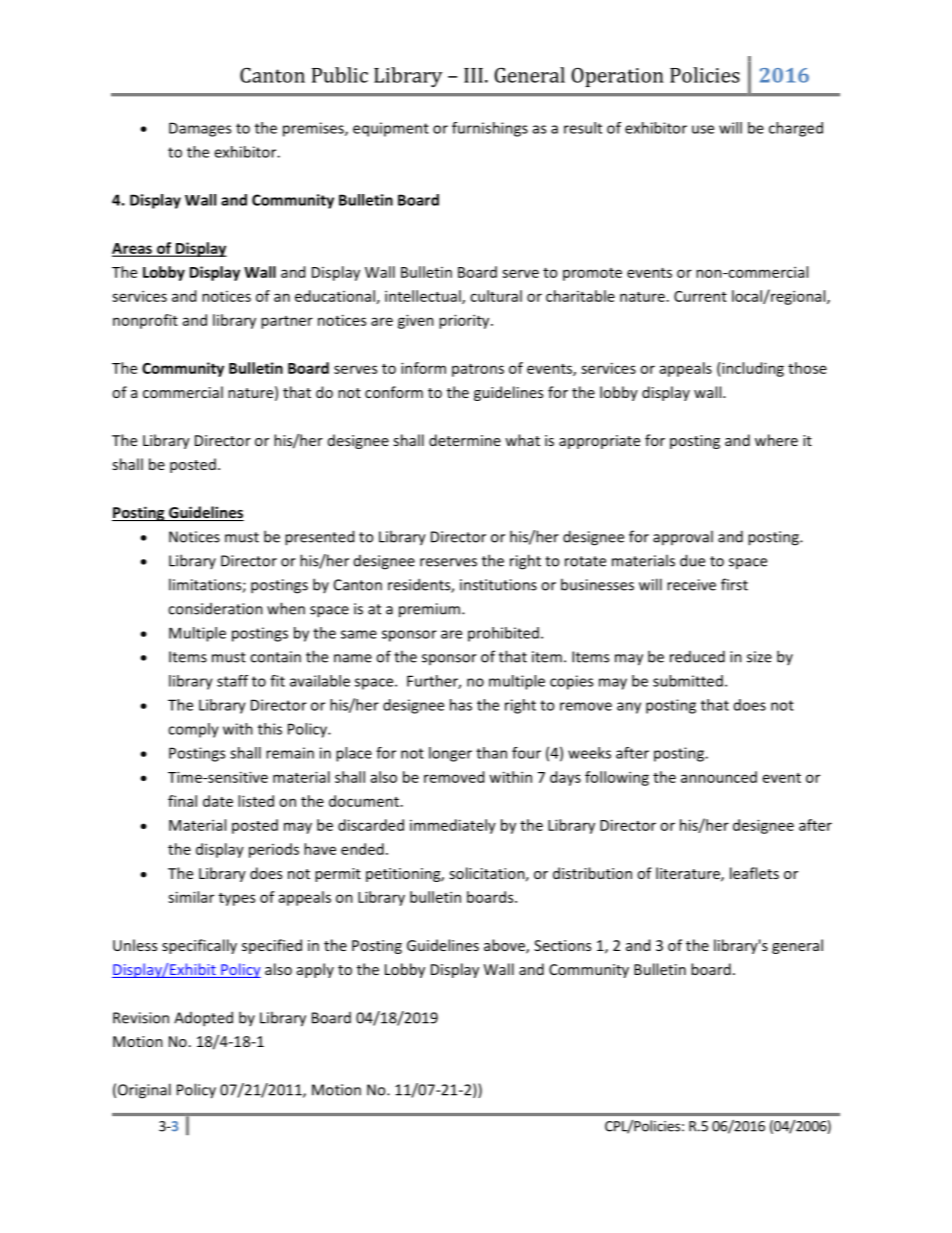 The height and width of the document is (1233, 952). Describe the element at coordinates (776, 440) in the document. I see `where` at that location.
